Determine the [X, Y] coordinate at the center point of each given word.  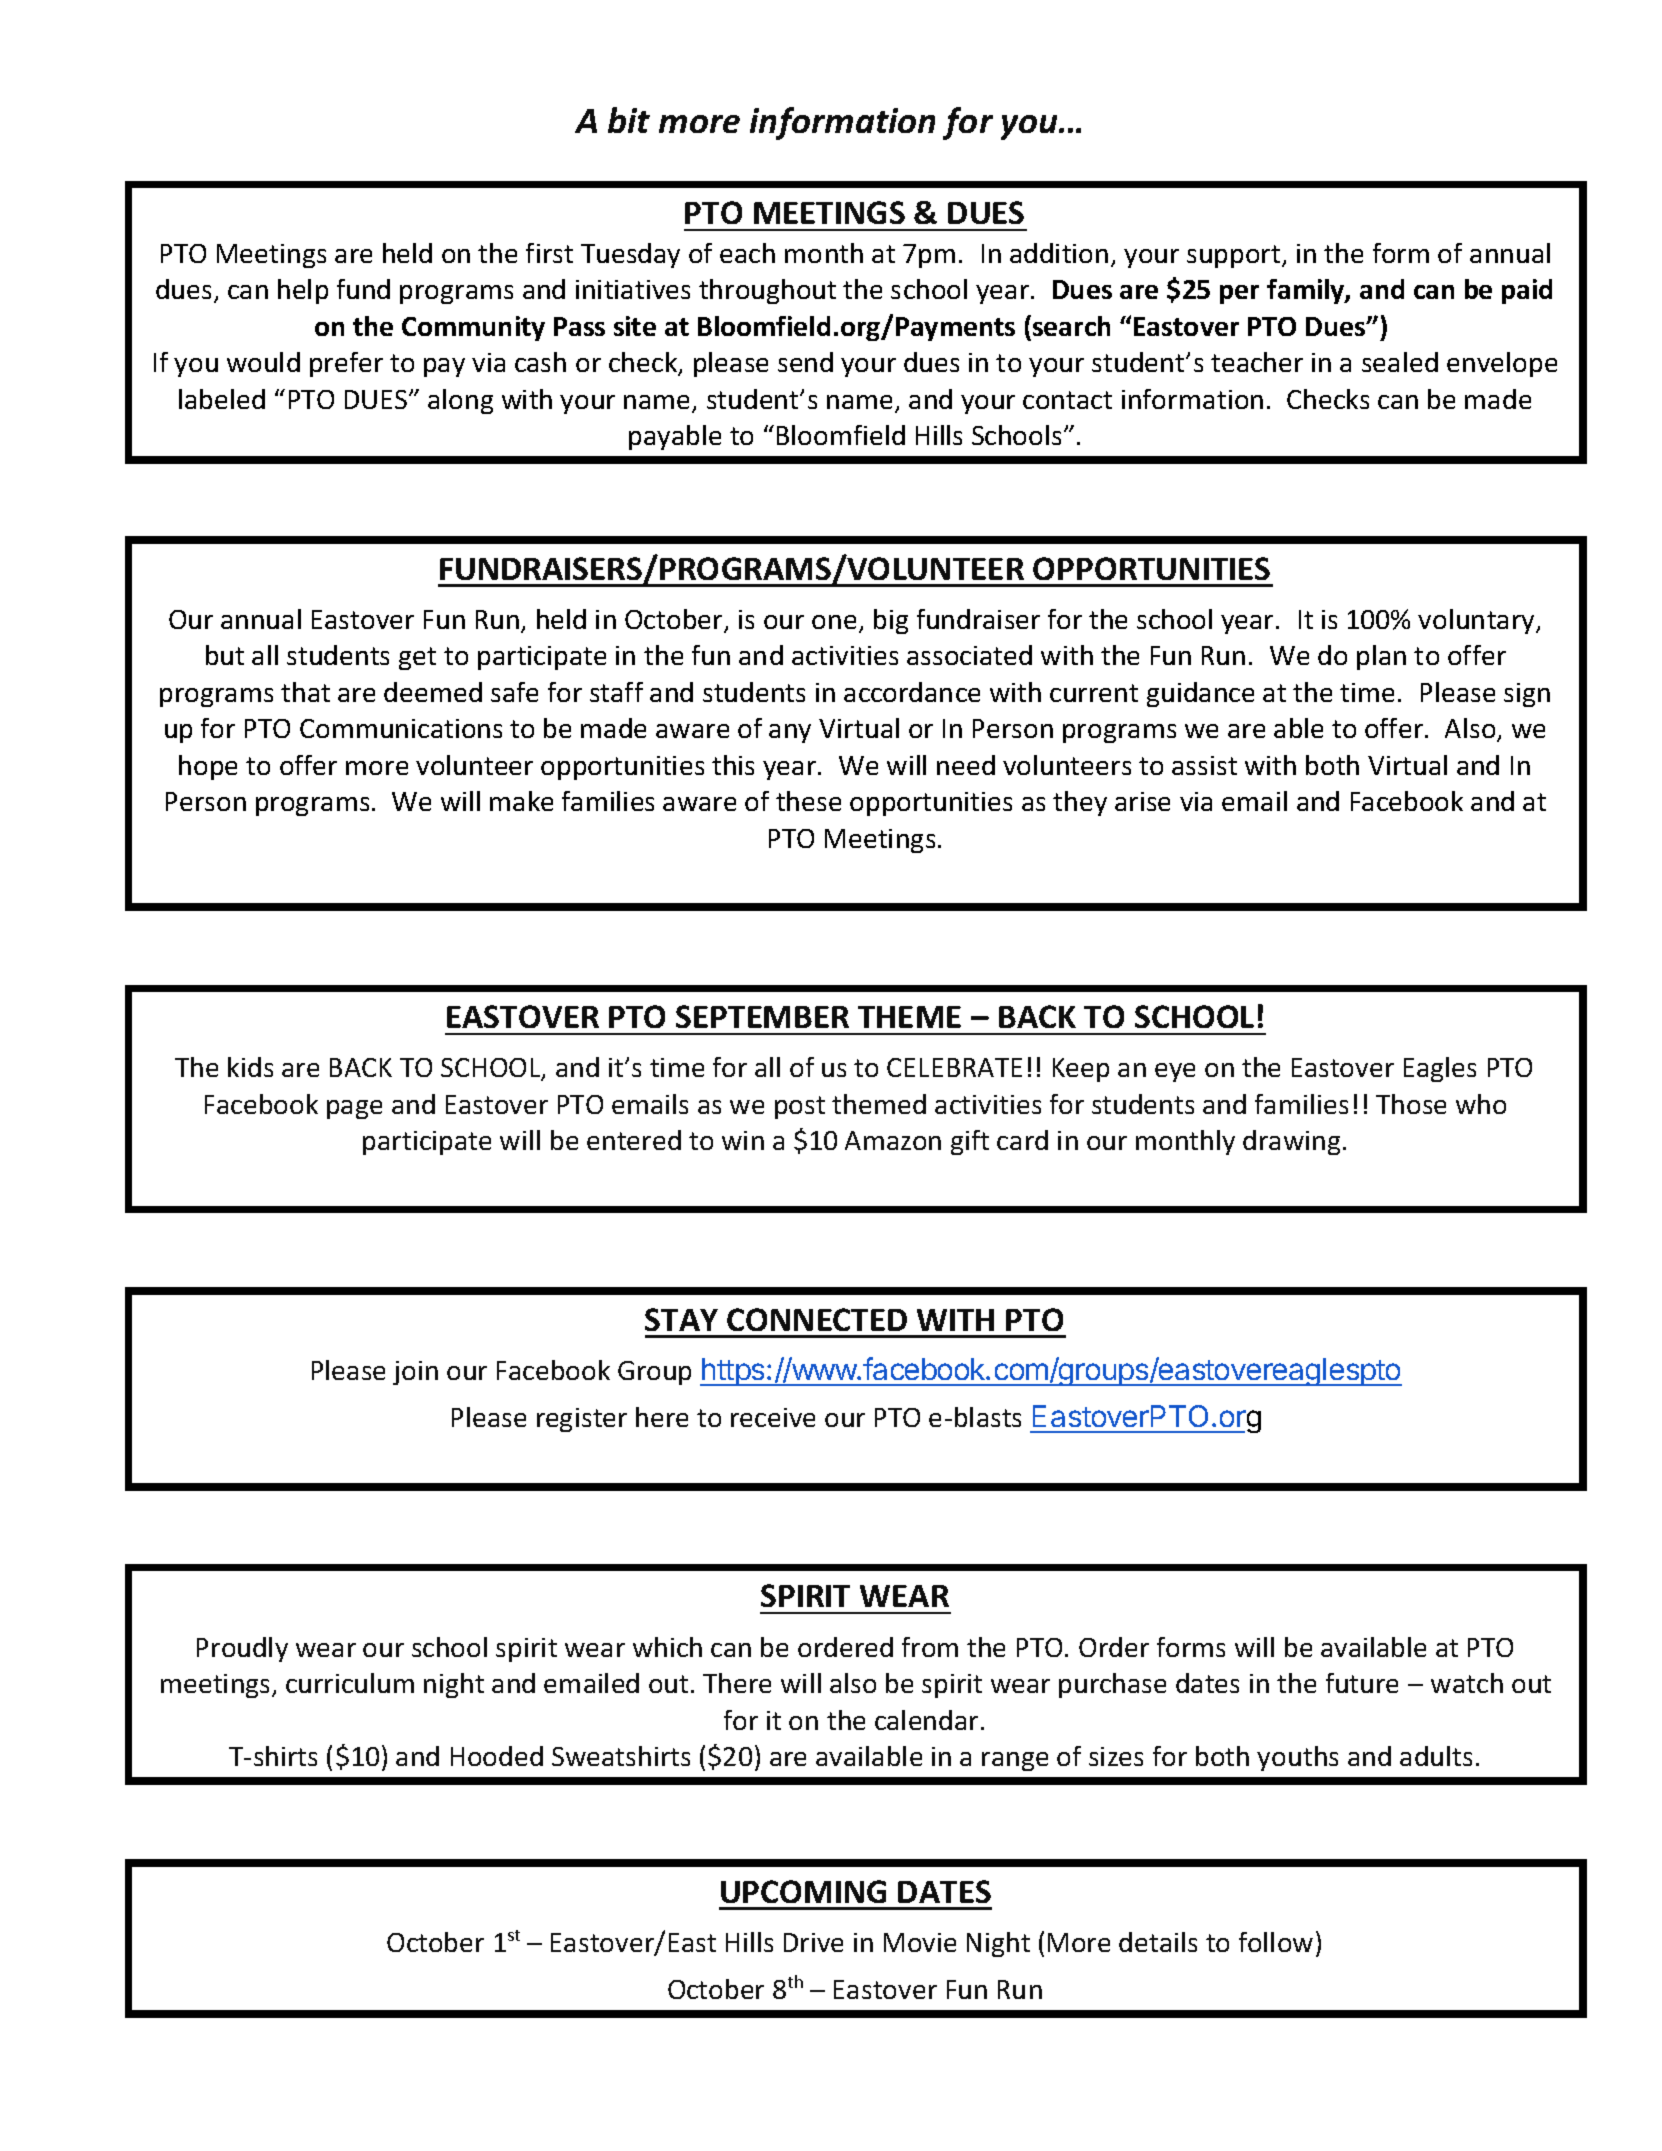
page [354, 1109]
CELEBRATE [954, 1067]
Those [1411, 1104]
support [1235, 256]
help [303, 291]
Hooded [497, 1756]
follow [1276, 1942]
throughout [767, 291]
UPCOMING [803, 1891]
